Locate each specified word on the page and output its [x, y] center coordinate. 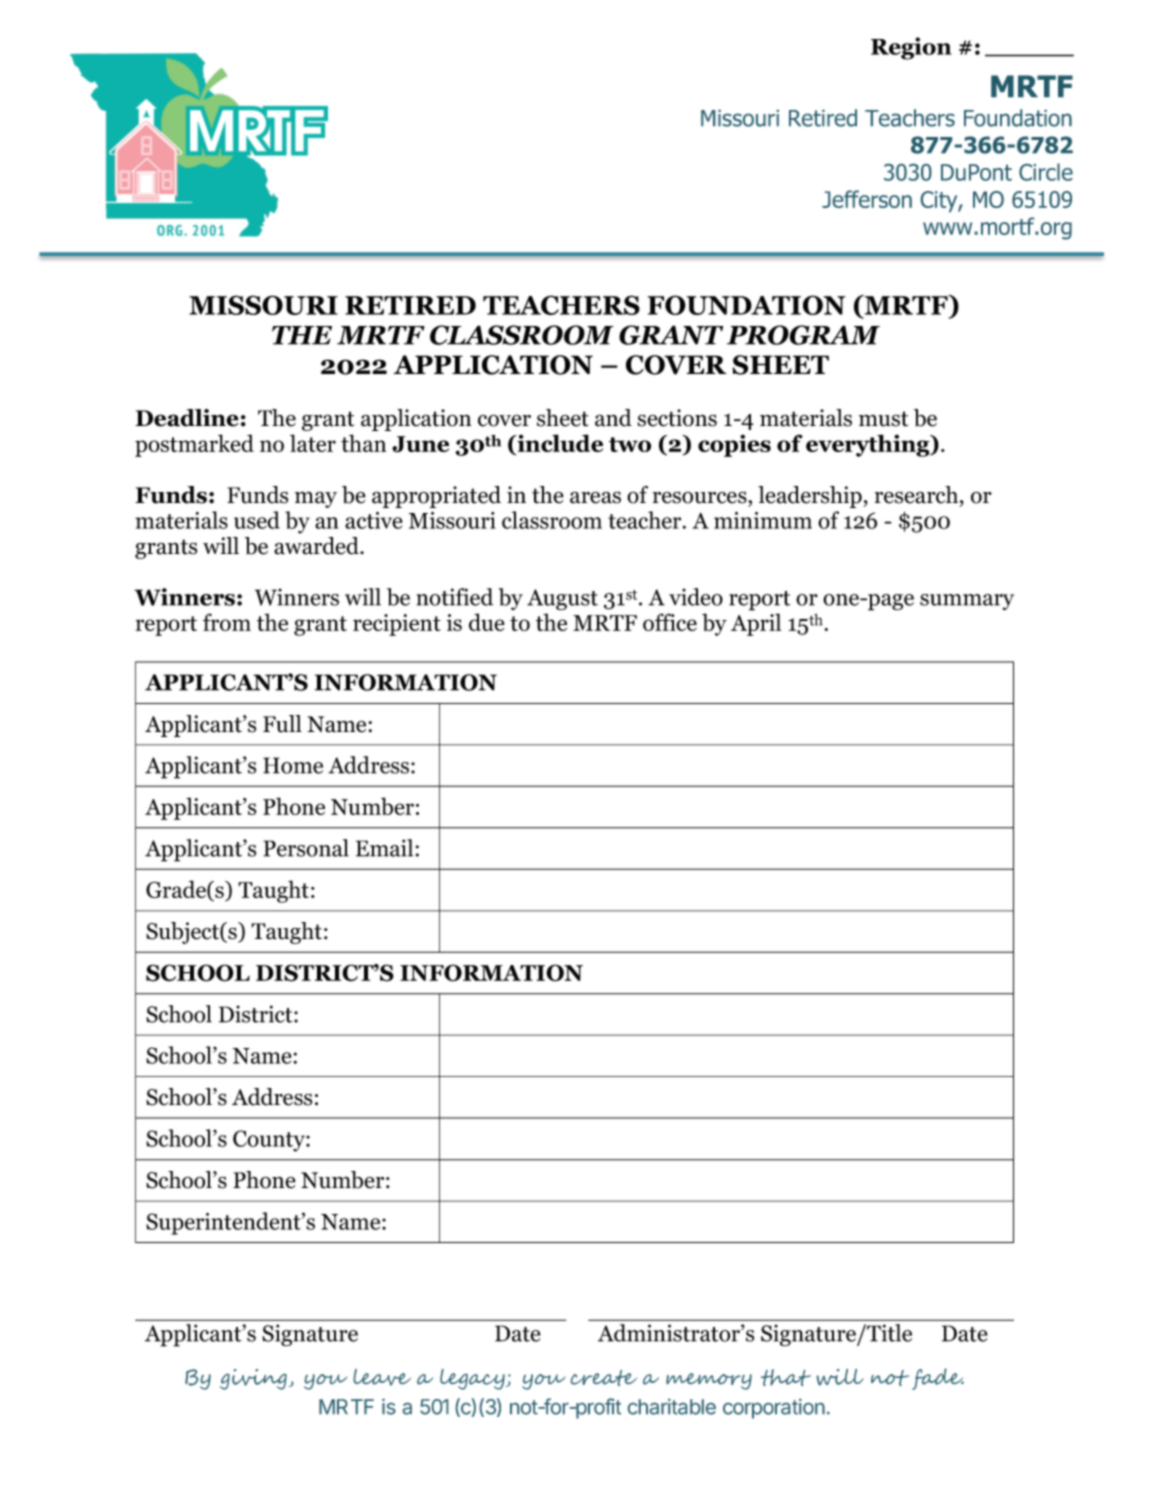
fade [938, 1379]
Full [282, 724]
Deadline [187, 418]
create [604, 1378]
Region [911, 48]
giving [253, 1379]
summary [967, 602]
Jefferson [867, 199]
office [670, 622]
